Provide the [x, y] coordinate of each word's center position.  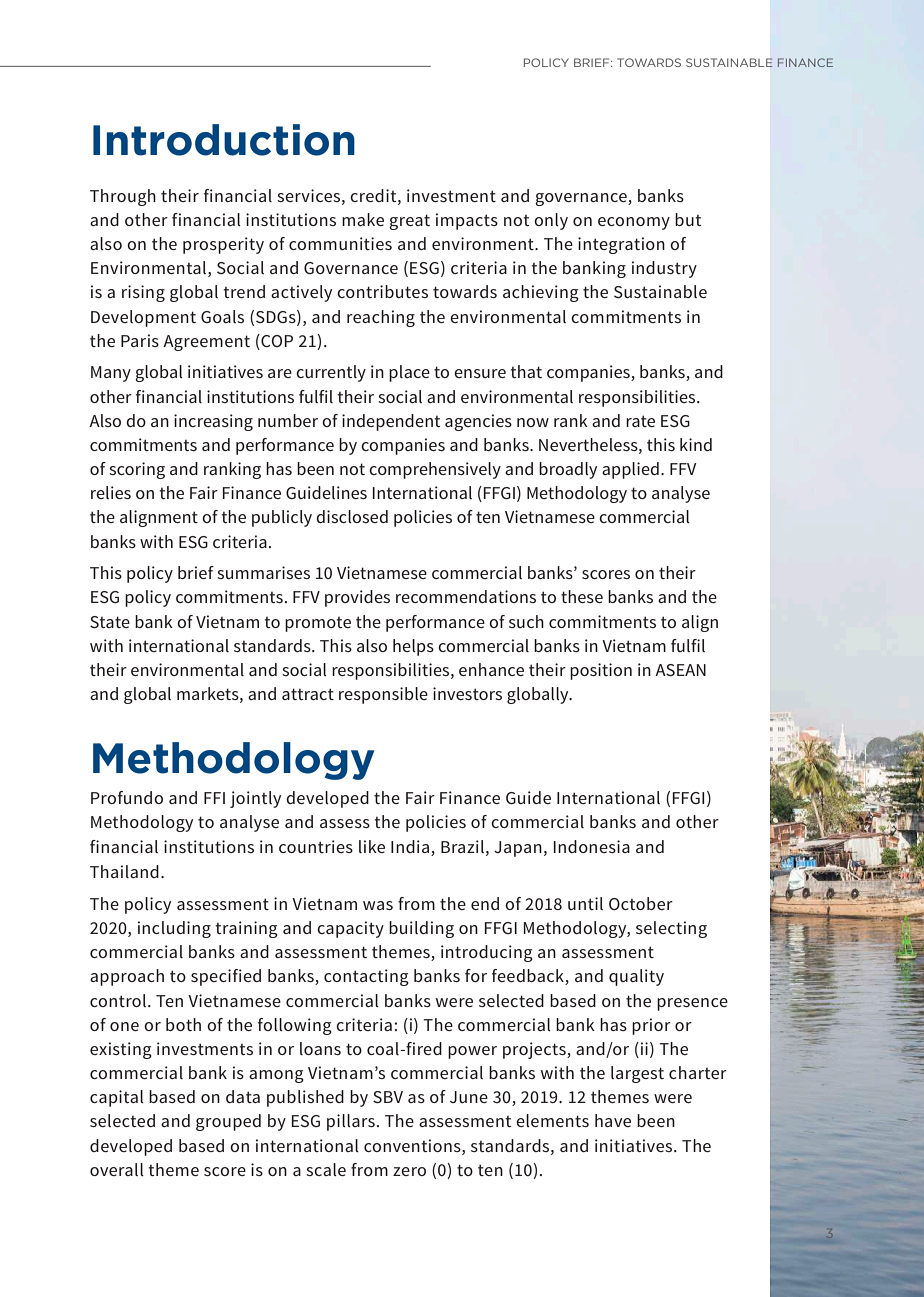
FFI [214, 798]
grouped [228, 1122]
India [410, 846]
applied [630, 470]
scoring [137, 470]
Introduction [224, 140]
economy [634, 223]
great [409, 222]
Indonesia [592, 846]
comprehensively [435, 470]
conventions [413, 1145]
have [613, 1120]
